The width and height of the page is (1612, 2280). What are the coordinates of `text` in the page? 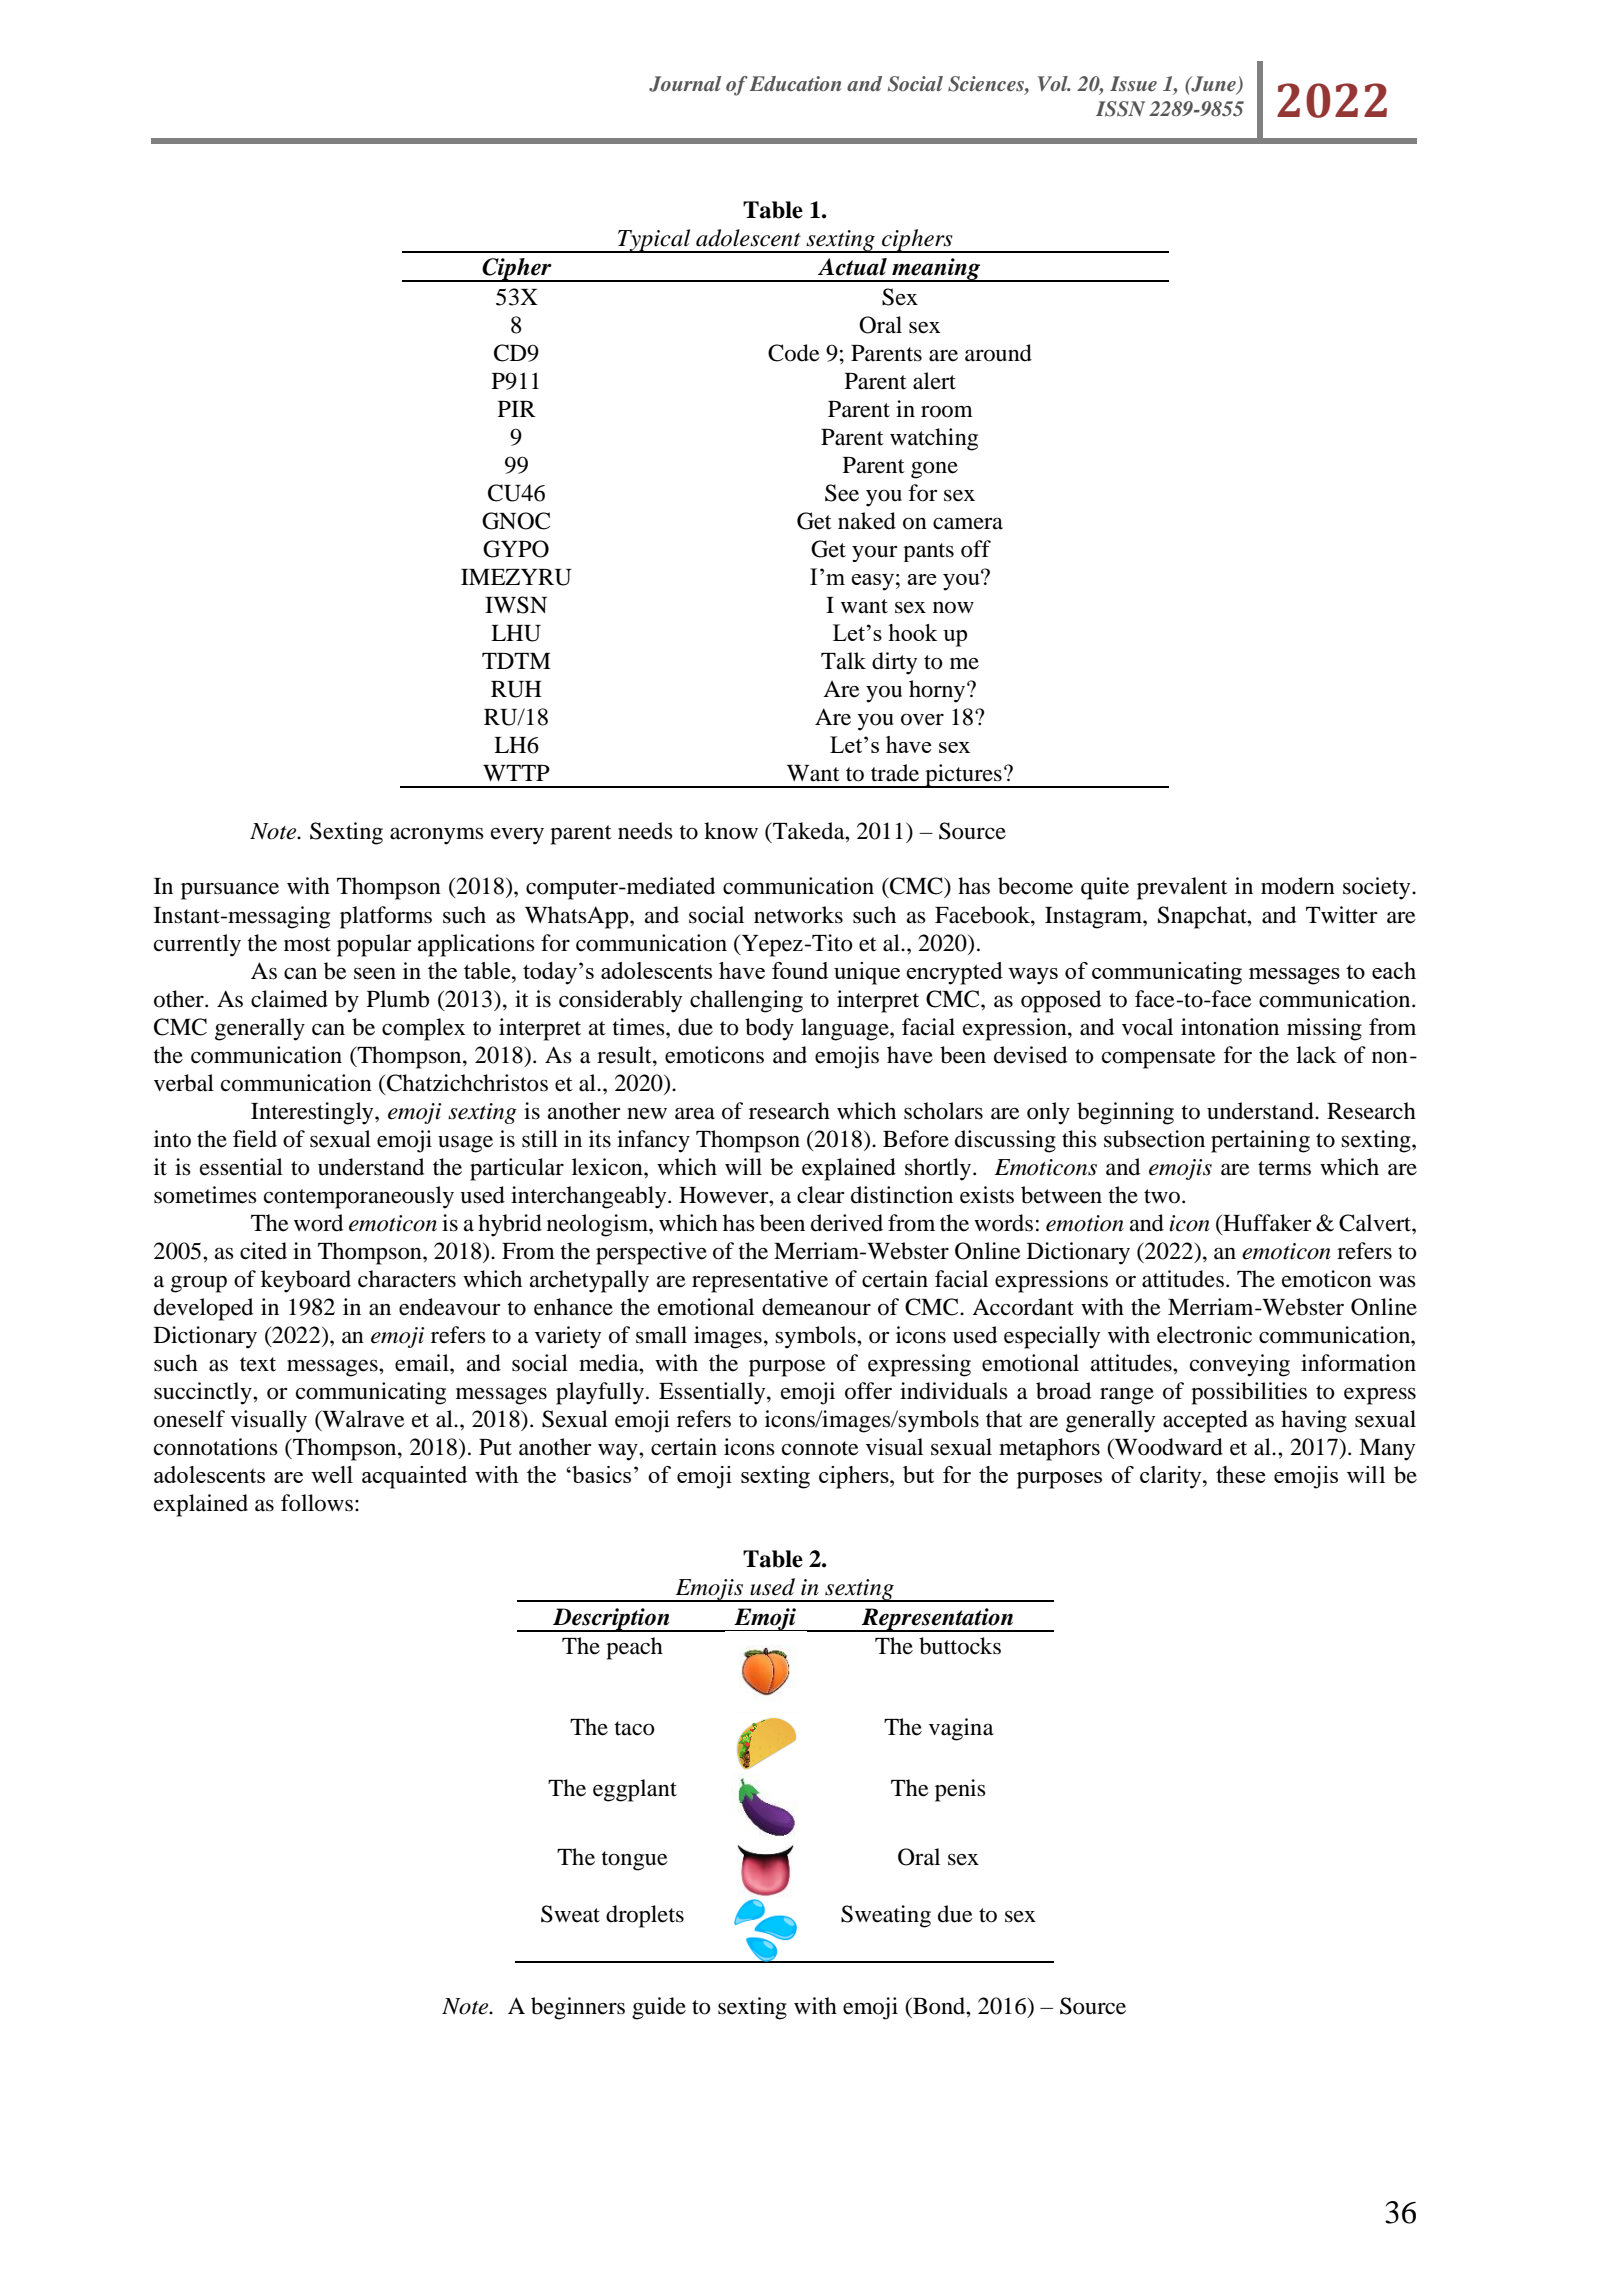 It's located at (258, 1364).
